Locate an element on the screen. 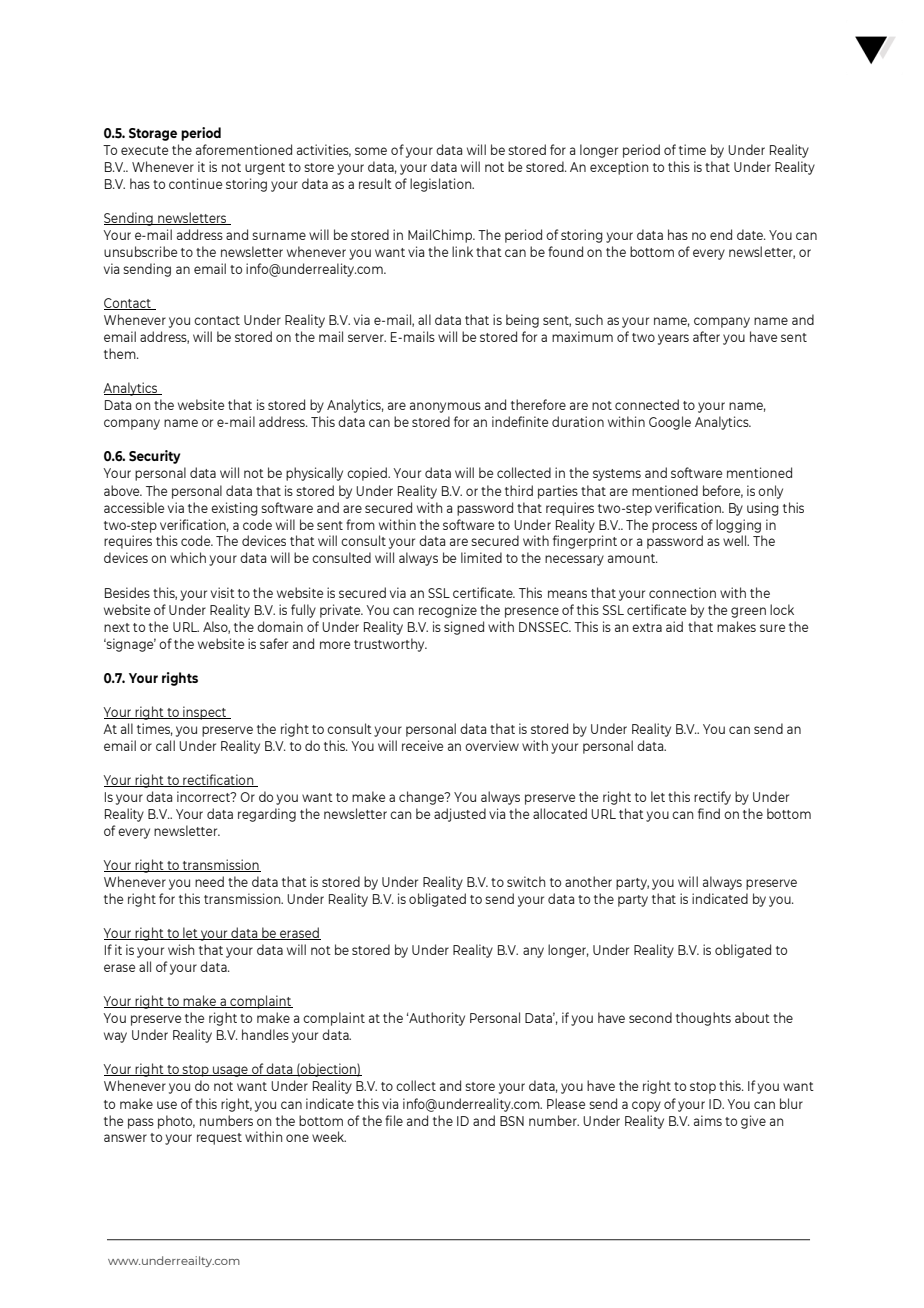 Image resolution: width=924 pixels, height=1308 pixels. visit is located at coordinates (223, 592).
